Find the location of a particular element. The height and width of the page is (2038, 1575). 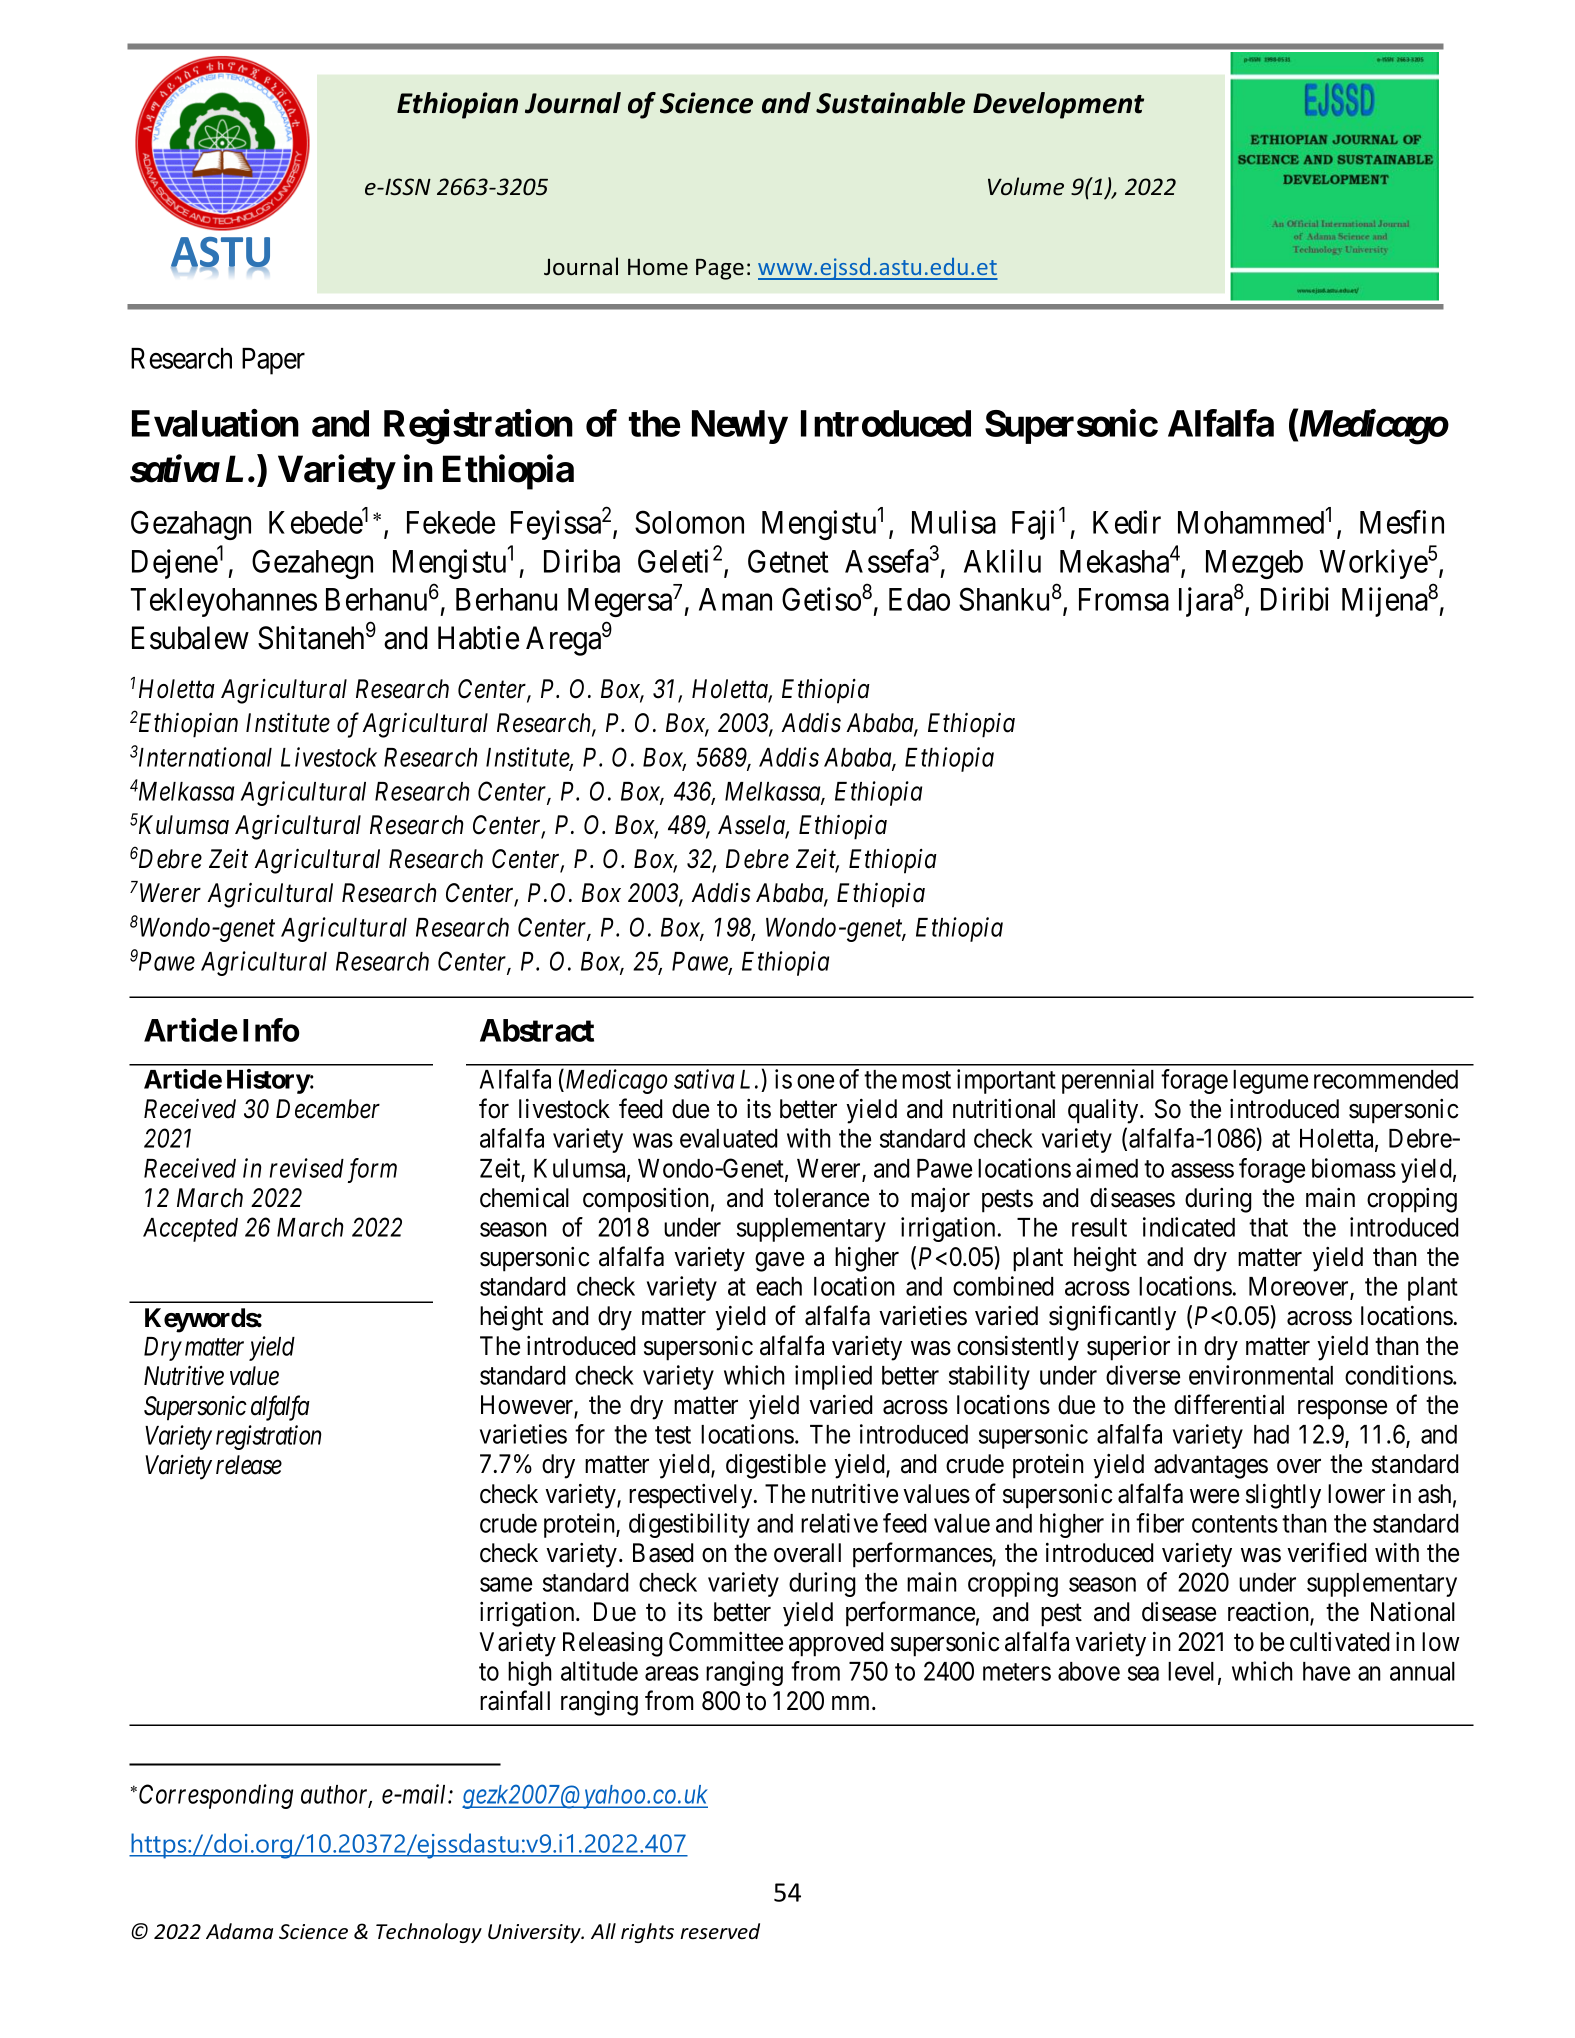

one is located at coordinates (815, 1081).
